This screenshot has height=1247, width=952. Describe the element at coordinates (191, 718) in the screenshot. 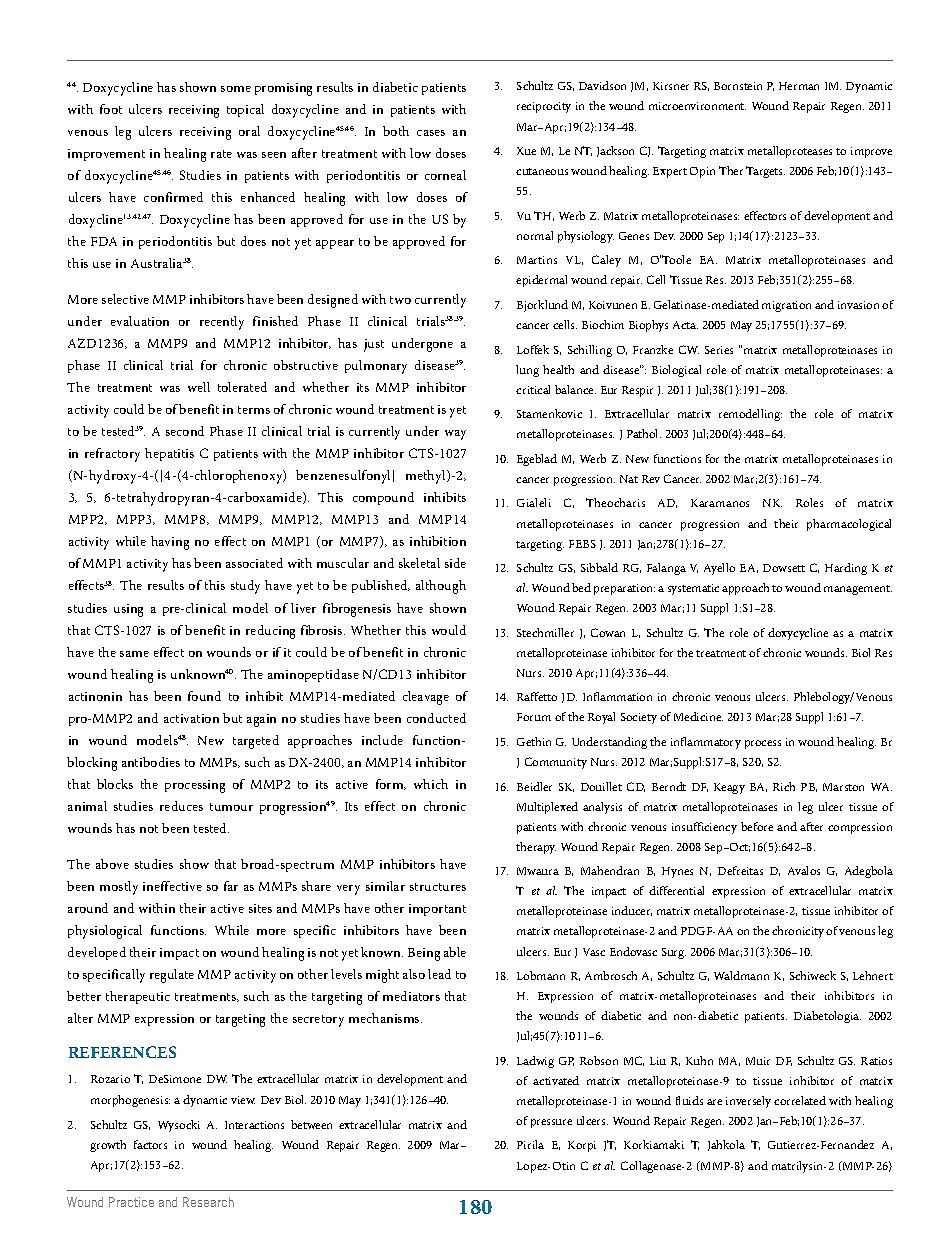

I see `activation` at that location.
